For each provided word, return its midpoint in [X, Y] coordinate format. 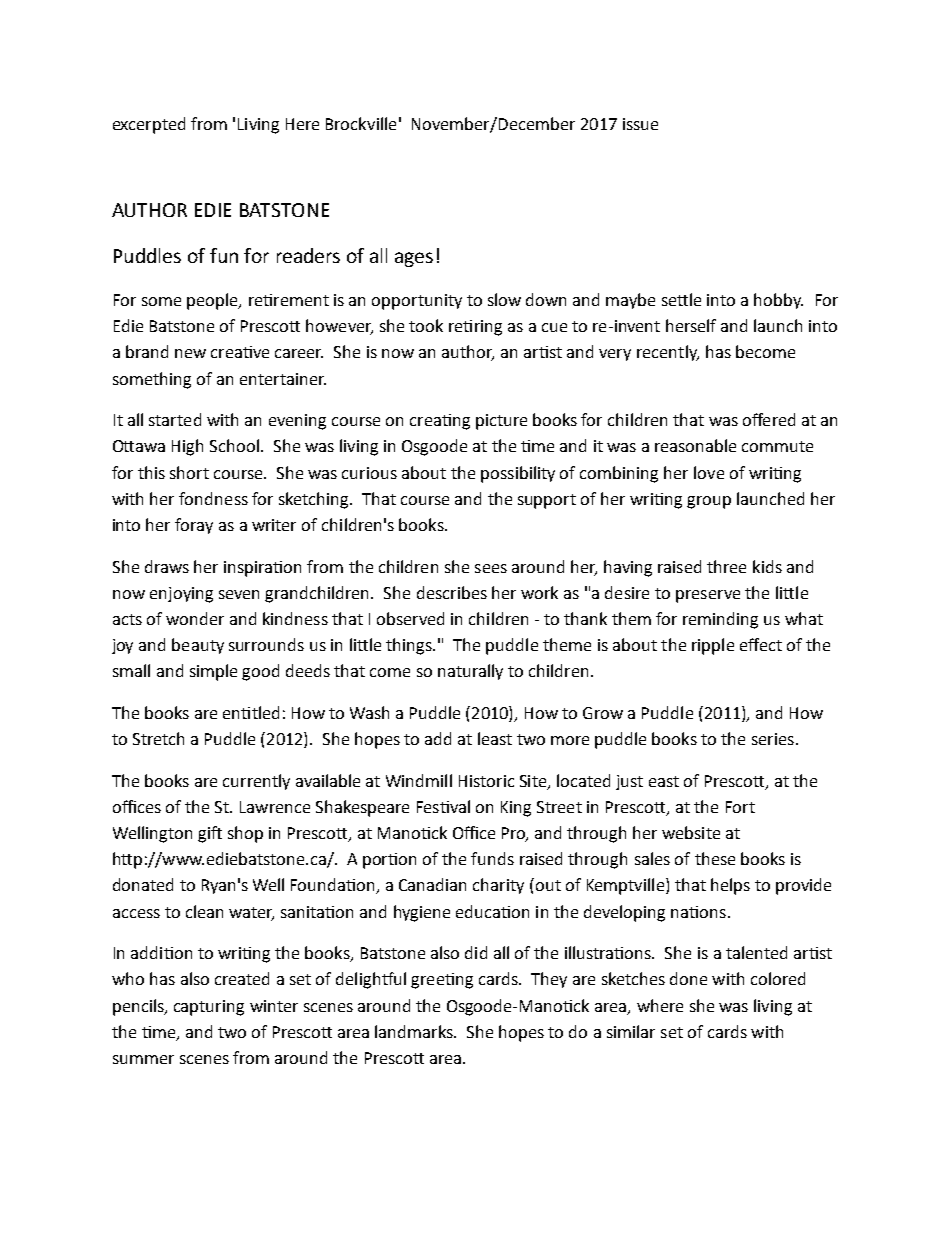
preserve [708, 596]
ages [414, 259]
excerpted [149, 125]
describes [452, 592]
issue [640, 124]
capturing [209, 1008]
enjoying [181, 595]
